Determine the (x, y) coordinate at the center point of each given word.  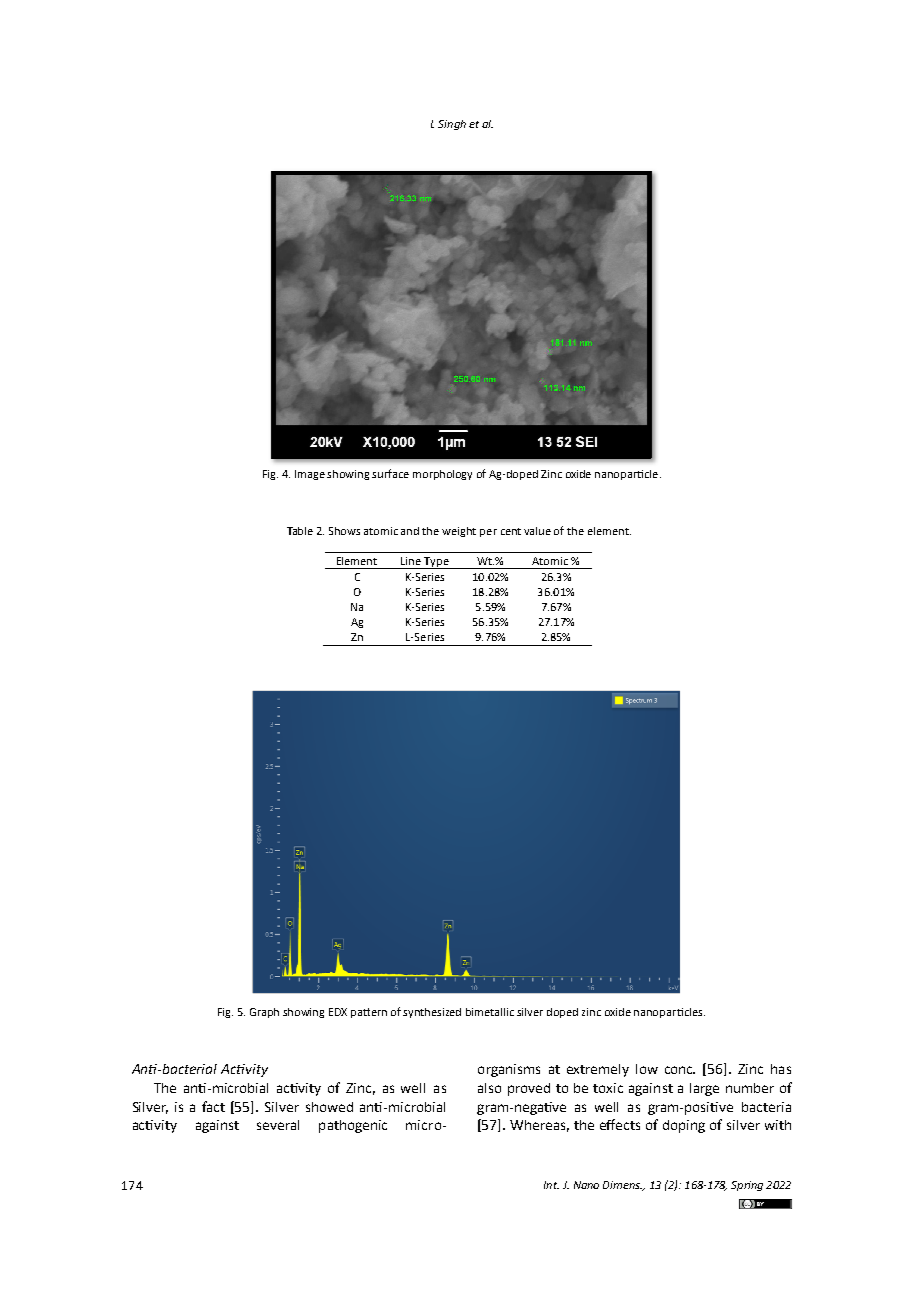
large (704, 1089)
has (781, 1069)
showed (329, 1107)
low (647, 1069)
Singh (452, 125)
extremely (598, 1070)
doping (684, 1126)
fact (213, 1106)
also (489, 1088)
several (278, 1125)
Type (437, 563)
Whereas (539, 1126)
